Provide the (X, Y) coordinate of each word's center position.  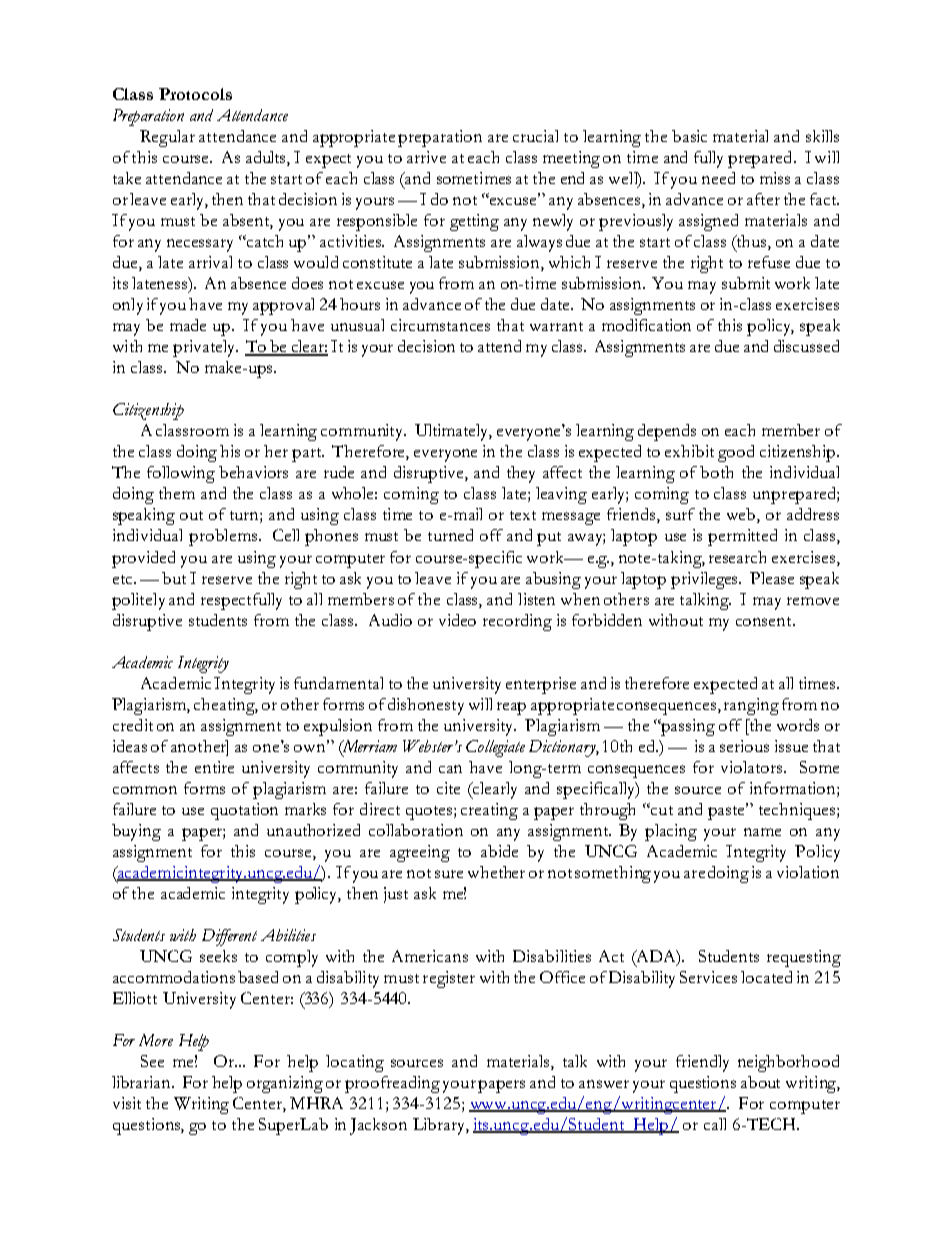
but (174, 578)
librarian (143, 1082)
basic (689, 136)
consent (765, 621)
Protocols (195, 94)
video (457, 620)
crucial (535, 136)
